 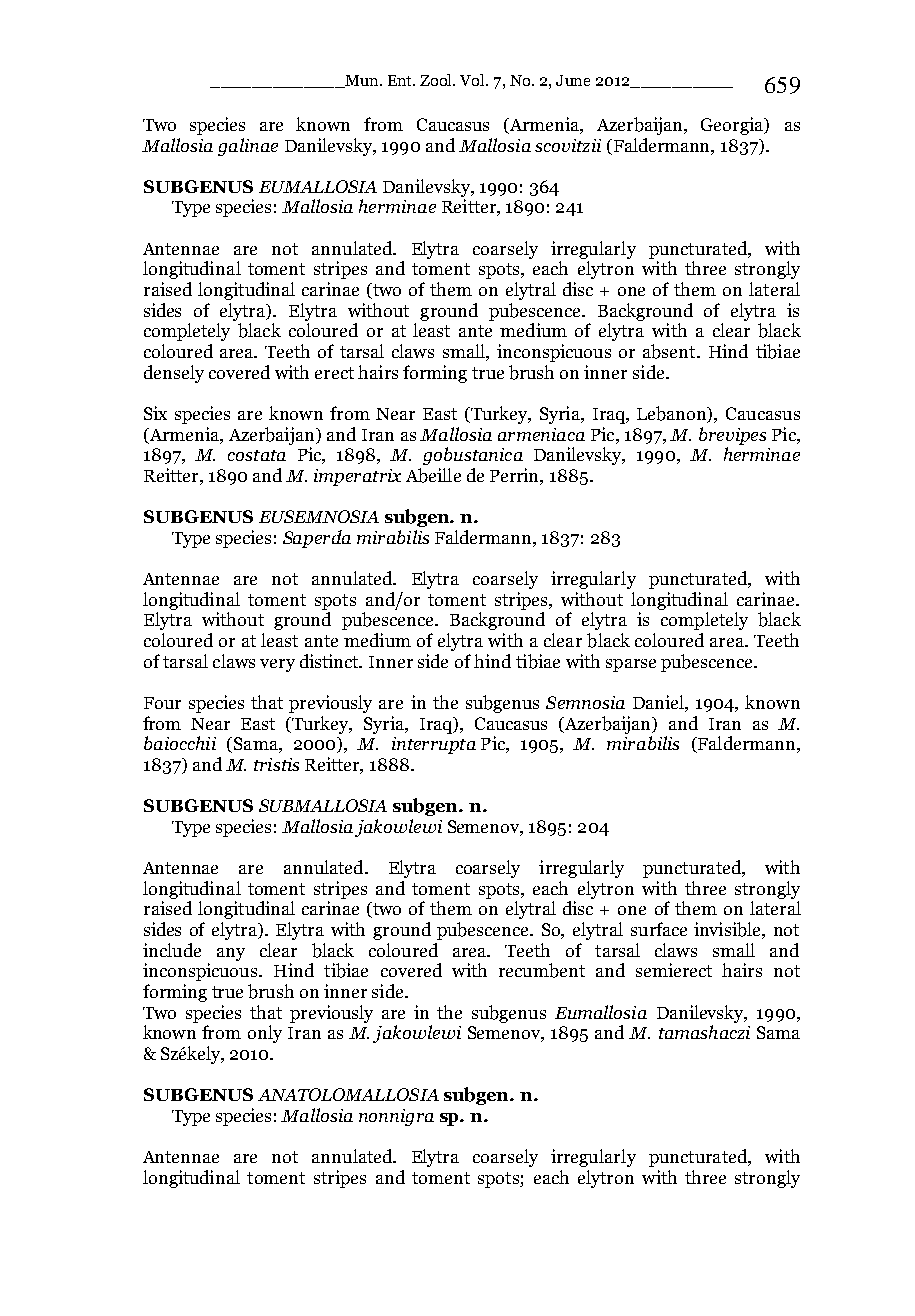 What do you see at coordinates (231, 954) in the page?
I see `any` at bounding box center [231, 954].
